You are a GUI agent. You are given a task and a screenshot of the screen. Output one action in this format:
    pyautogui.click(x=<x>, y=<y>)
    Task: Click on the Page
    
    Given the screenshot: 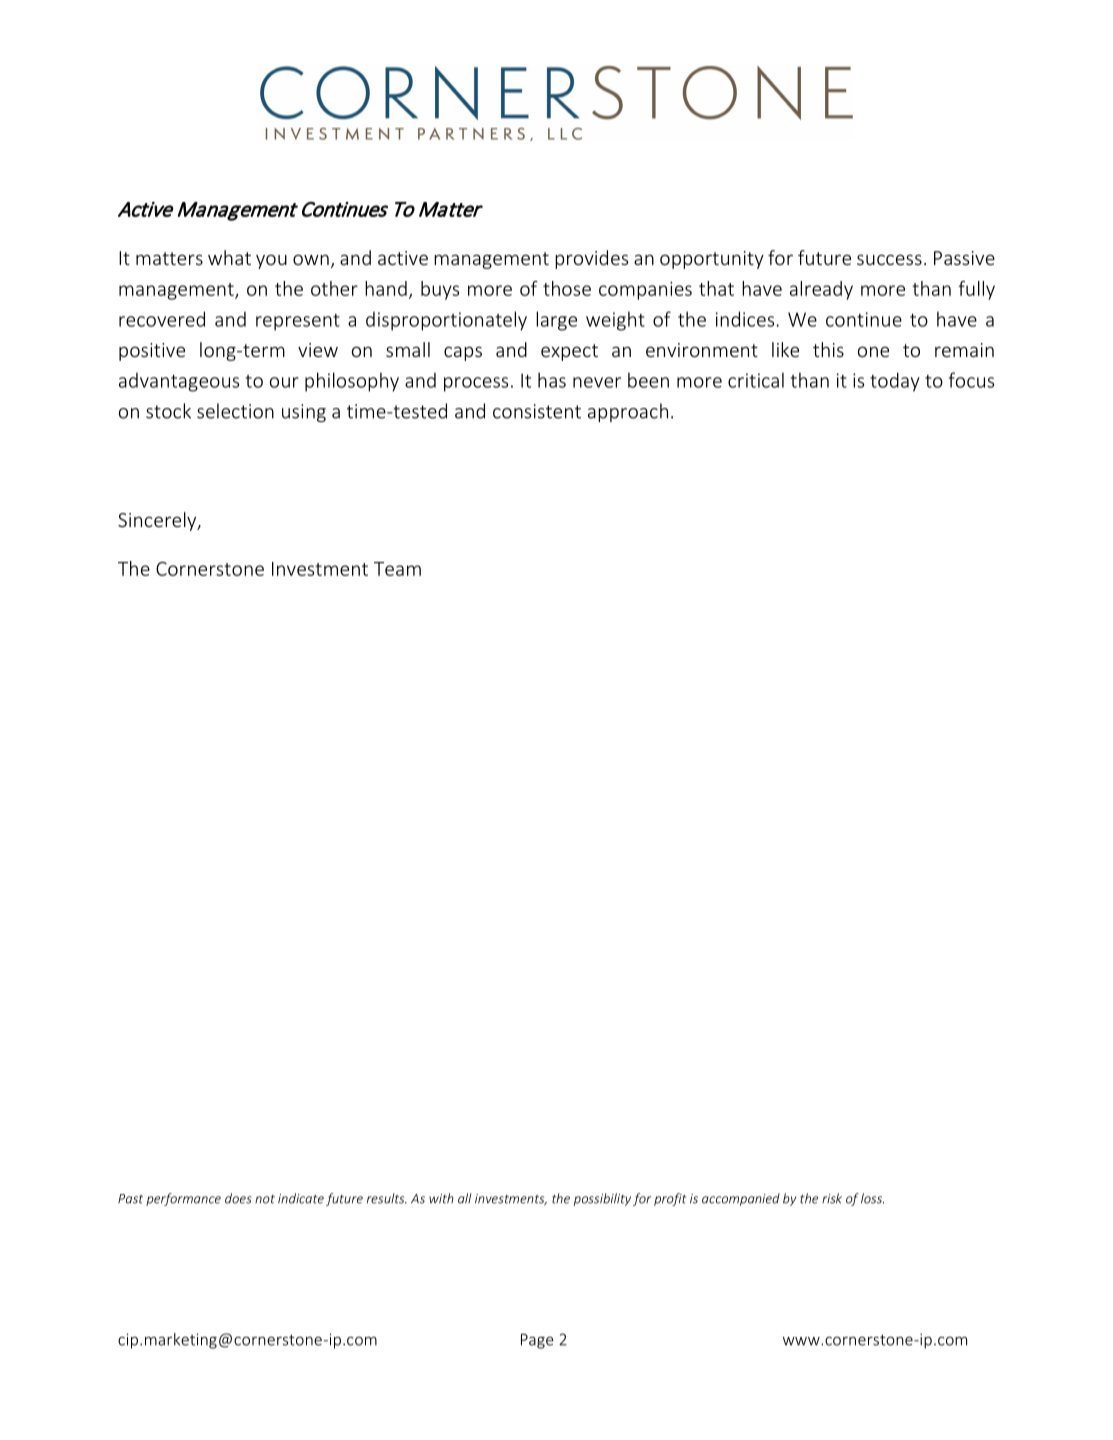 What is the action you would take?
    pyautogui.click(x=537, y=1341)
